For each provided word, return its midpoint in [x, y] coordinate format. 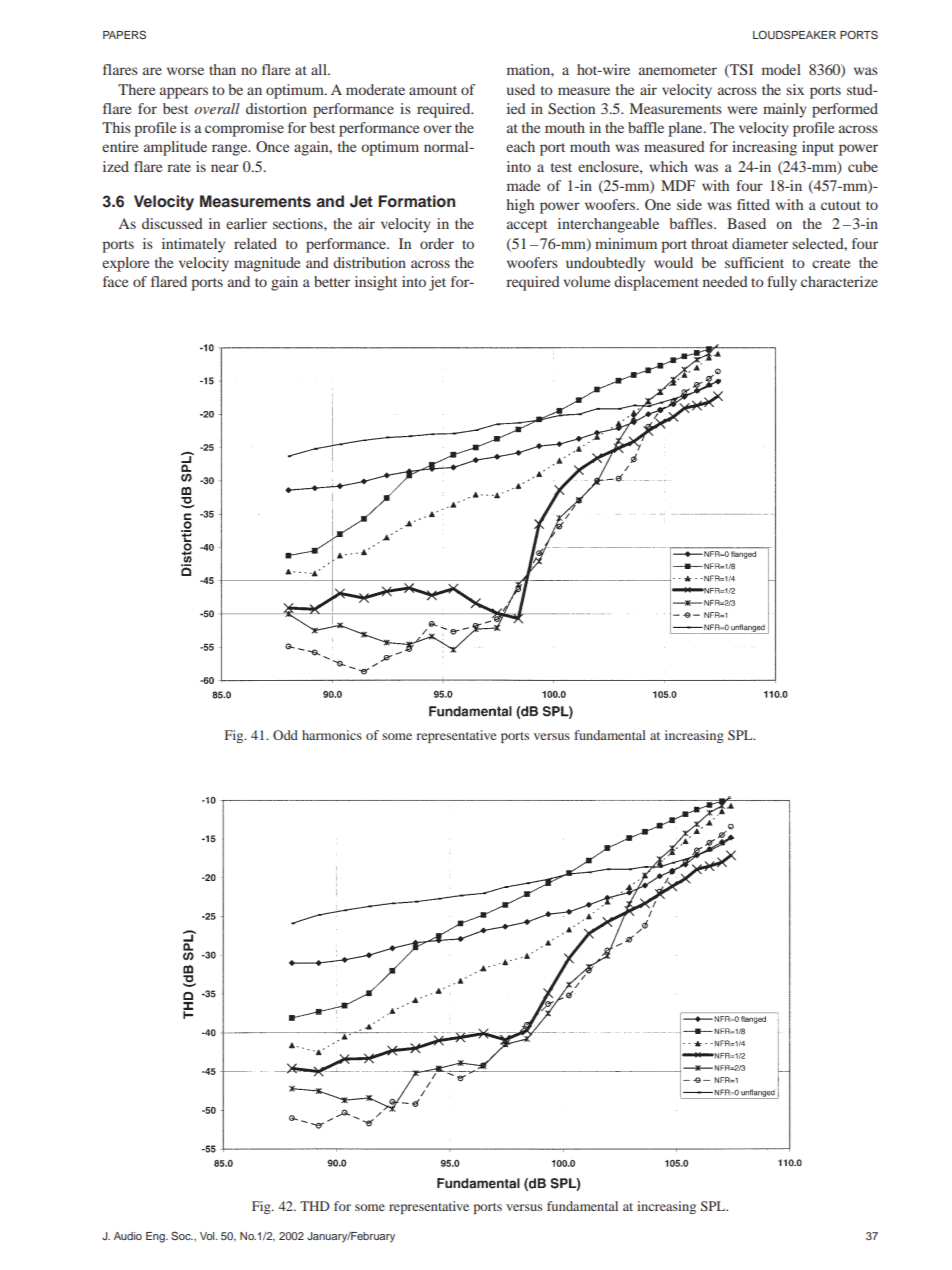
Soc [182, 1235]
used [521, 89]
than [222, 69]
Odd [285, 735]
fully [782, 283]
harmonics [332, 735]
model [781, 69]
